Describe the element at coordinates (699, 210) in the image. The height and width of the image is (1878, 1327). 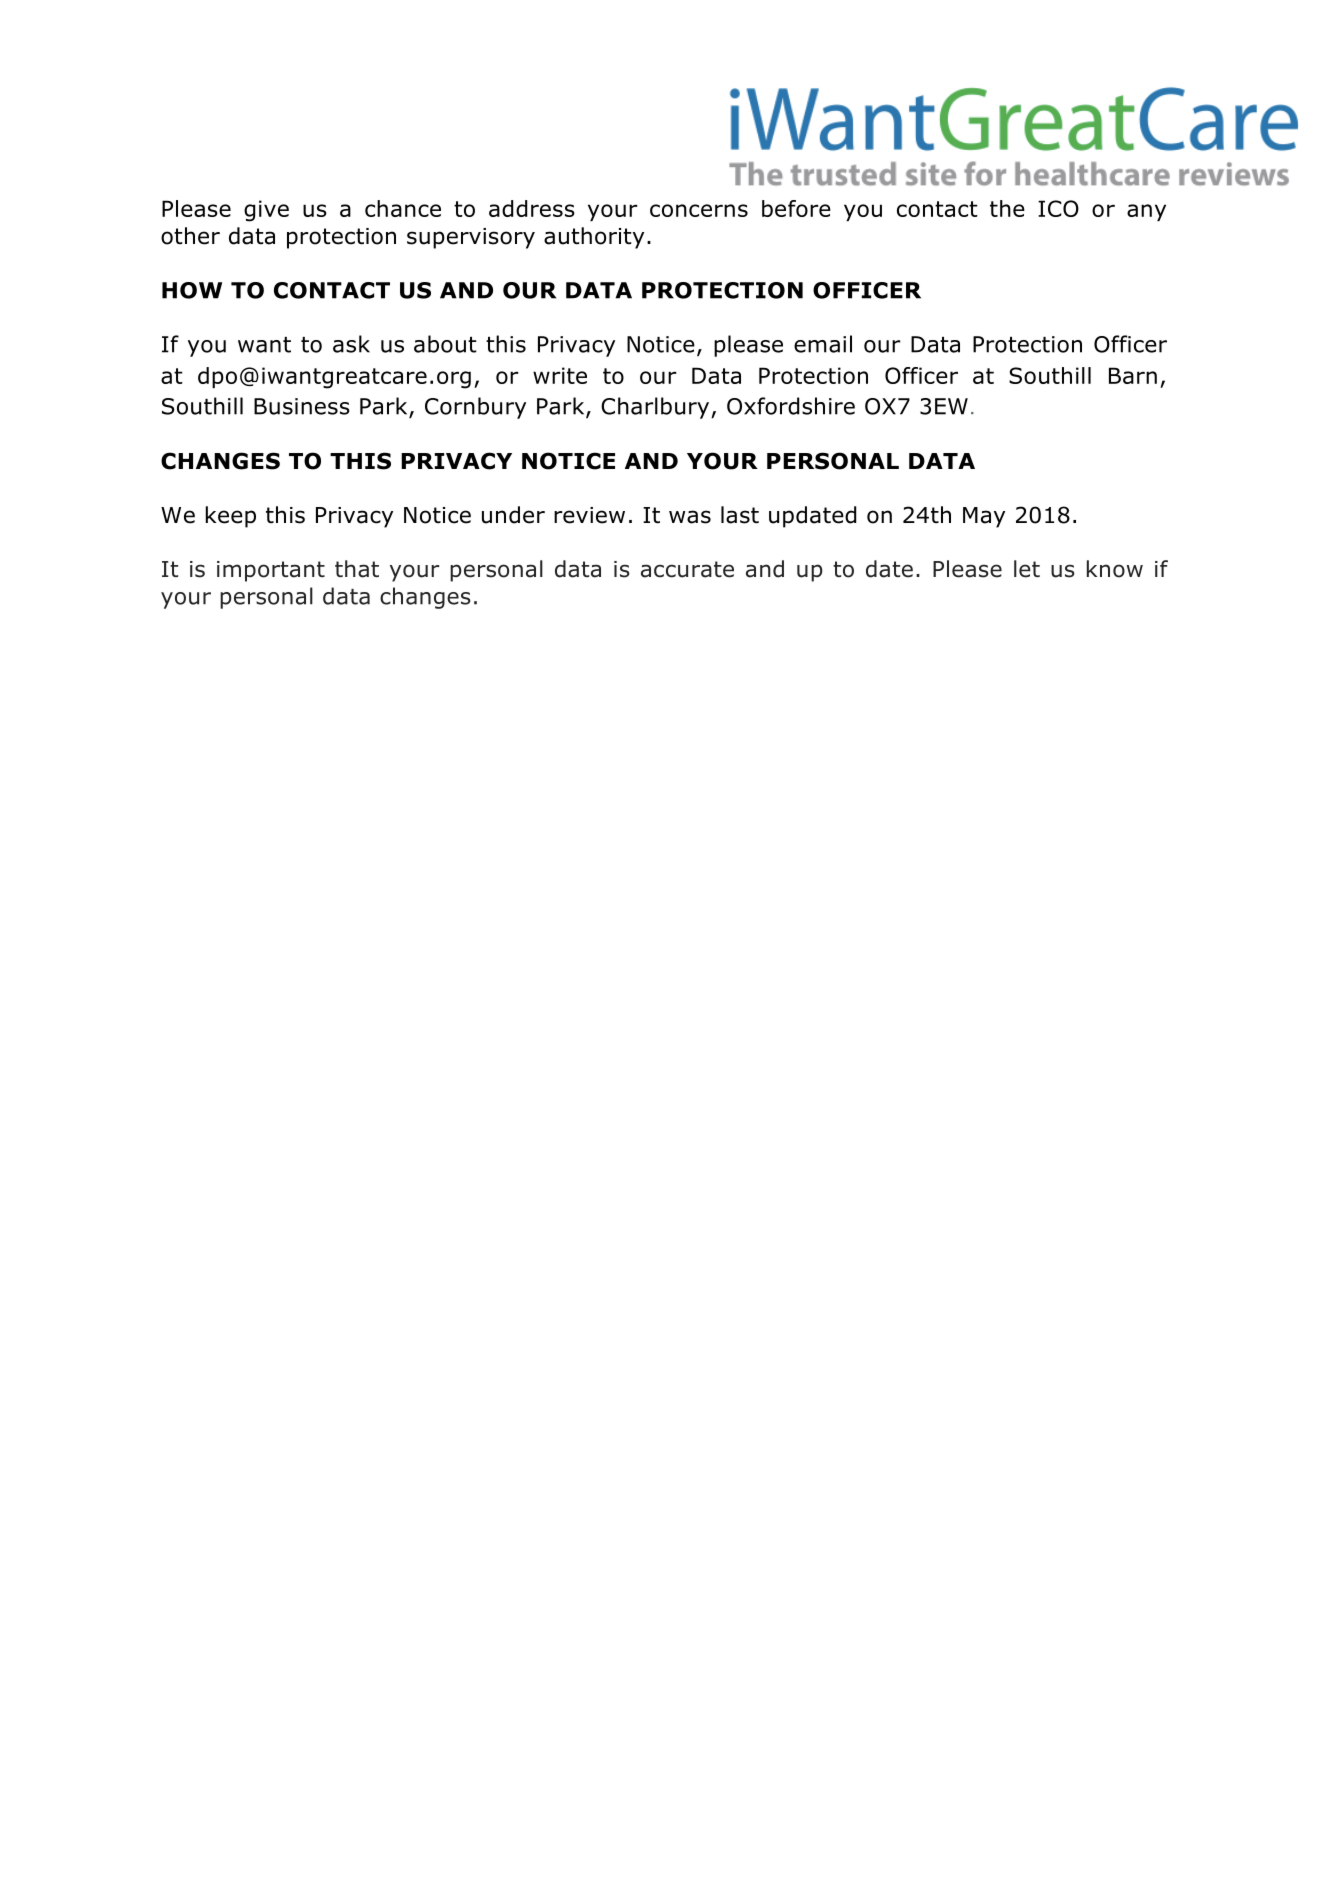
I see `concerns` at that location.
